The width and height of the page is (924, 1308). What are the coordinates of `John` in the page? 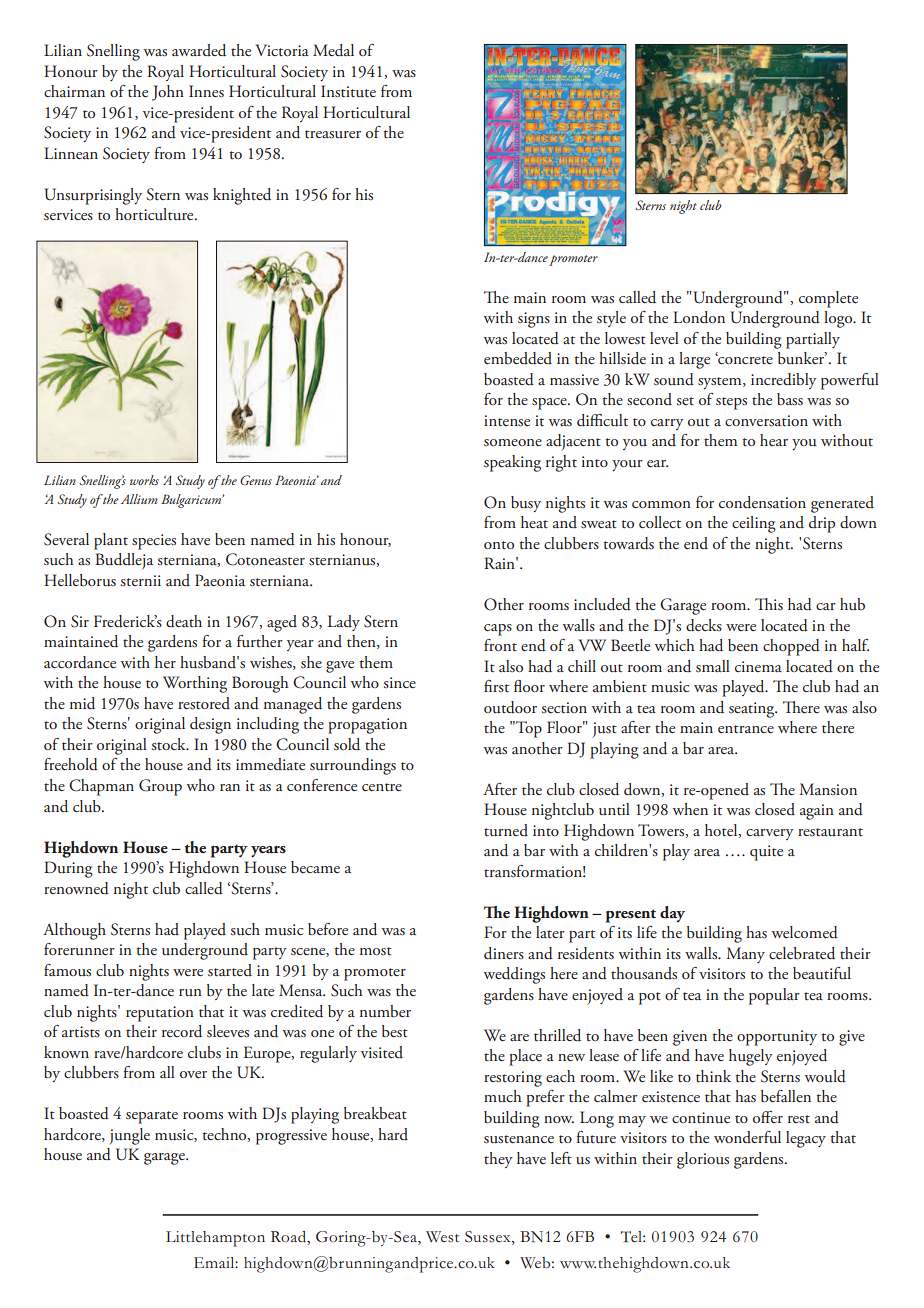 It's located at (168, 93).
